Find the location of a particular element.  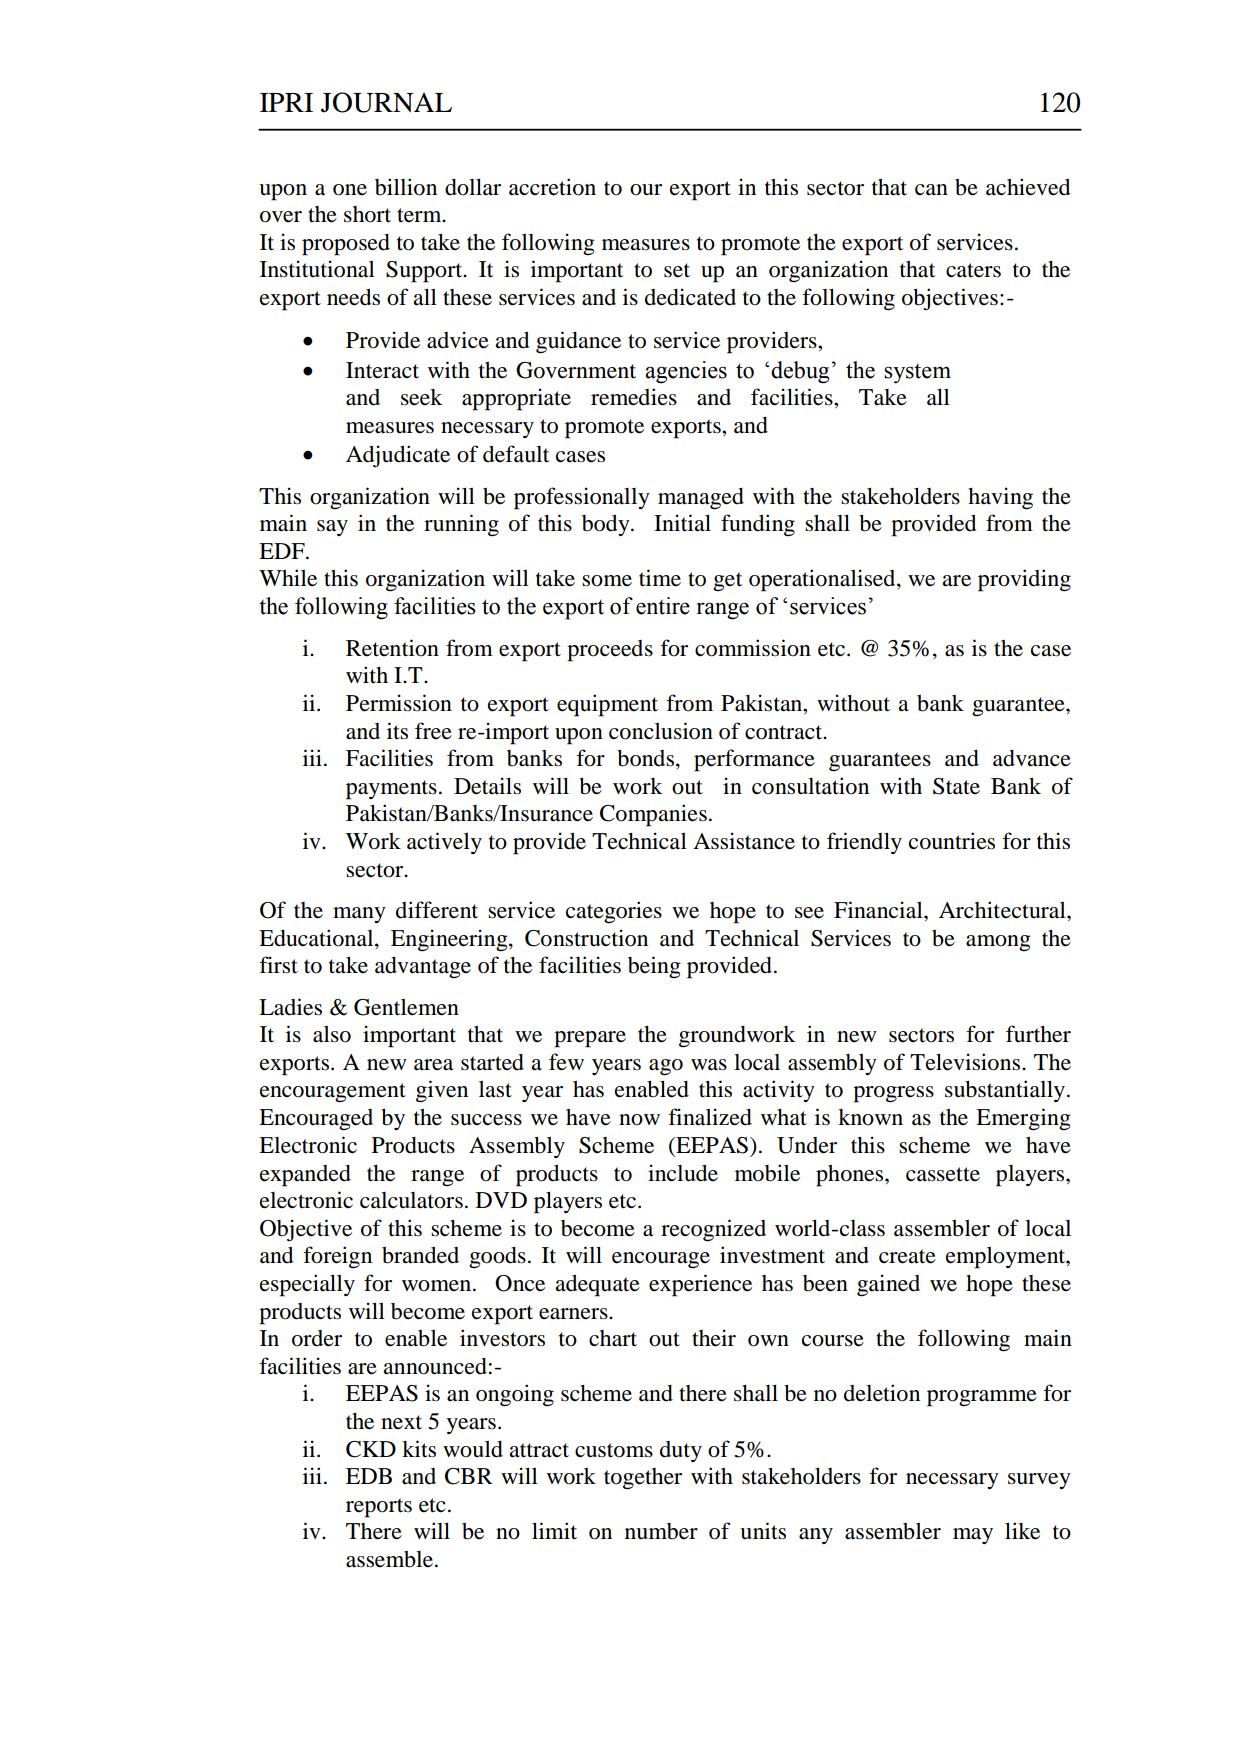

can is located at coordinates (931, 190).
